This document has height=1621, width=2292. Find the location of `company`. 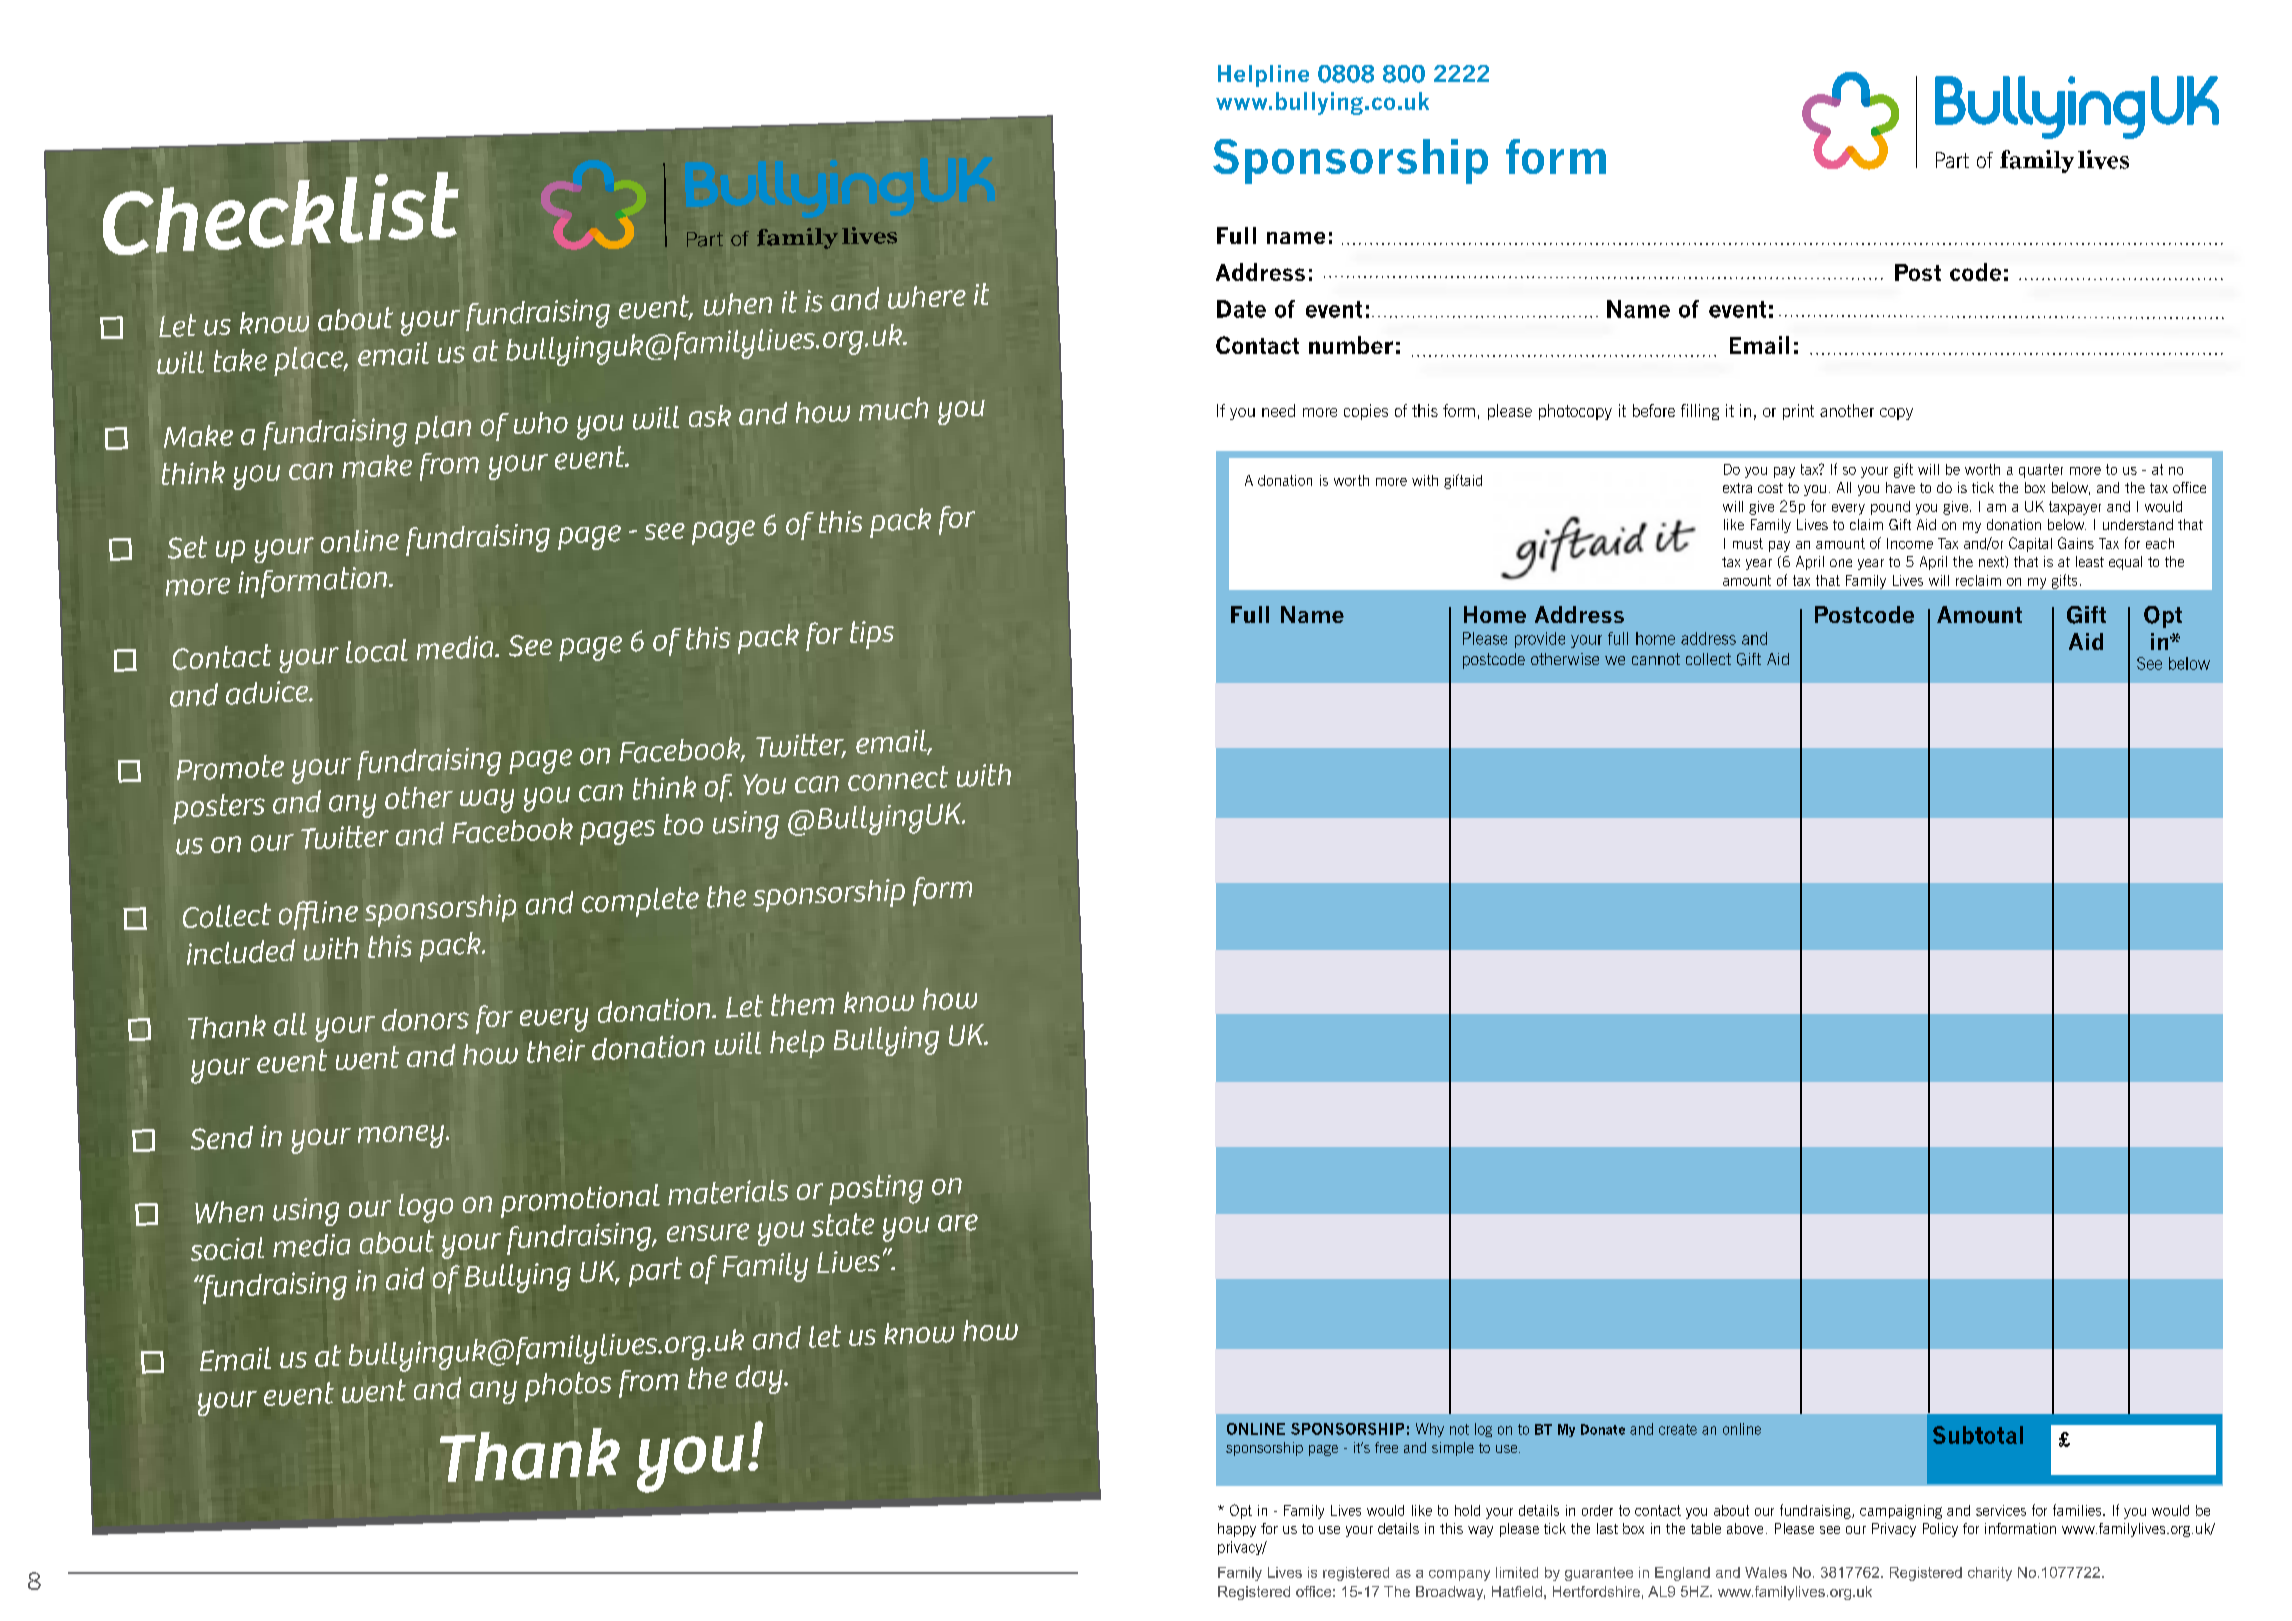

company is located at coordinates (1459, 1575).
